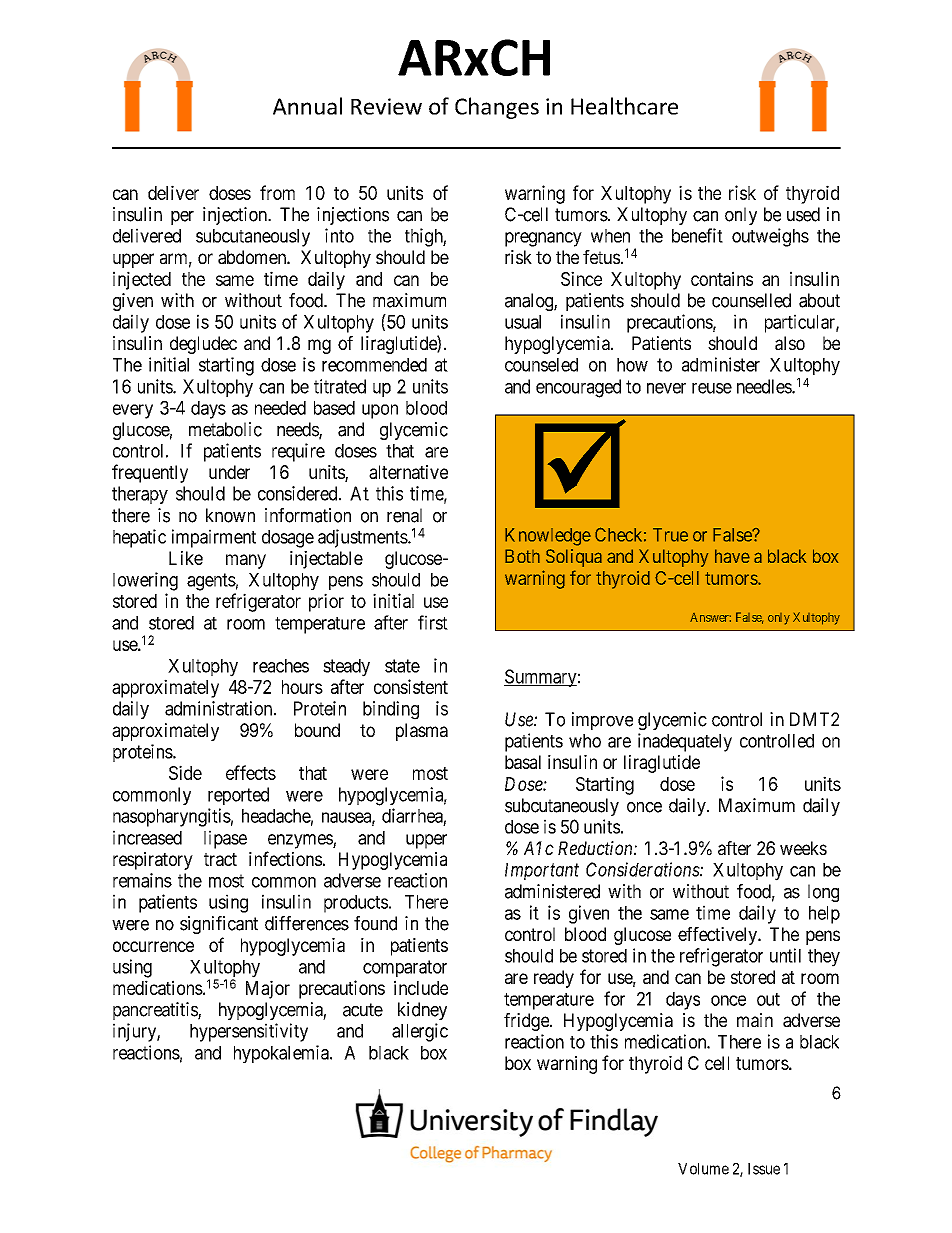  What do you see at coordinates (719, 936) in the screenshot?
I see `effectively` at bounding box center [719, 936].
